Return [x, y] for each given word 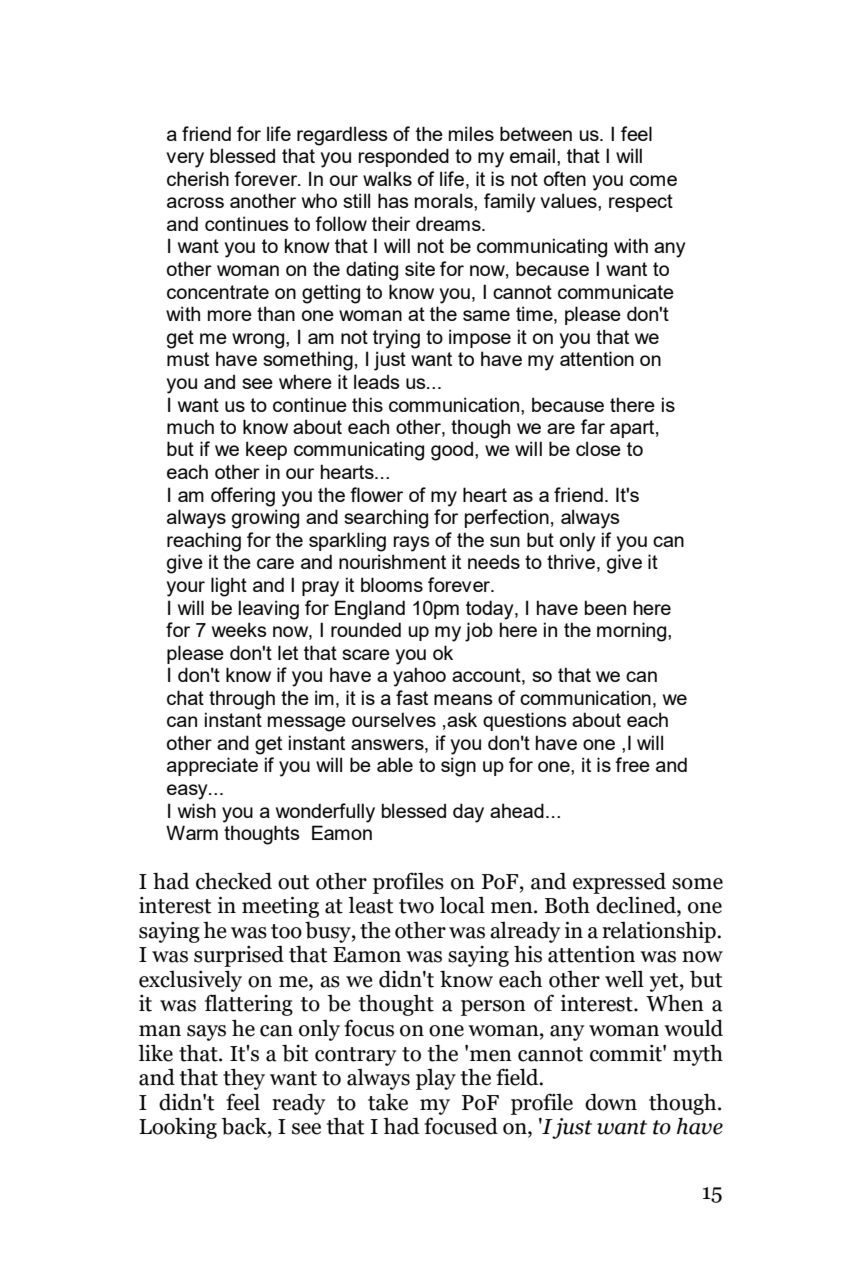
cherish [198, 178]
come [653, 180]
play [436, 1079]
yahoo [419, 677]
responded [404, 157]
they [244, 1079]
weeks [239, 629]
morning [633, 632]
